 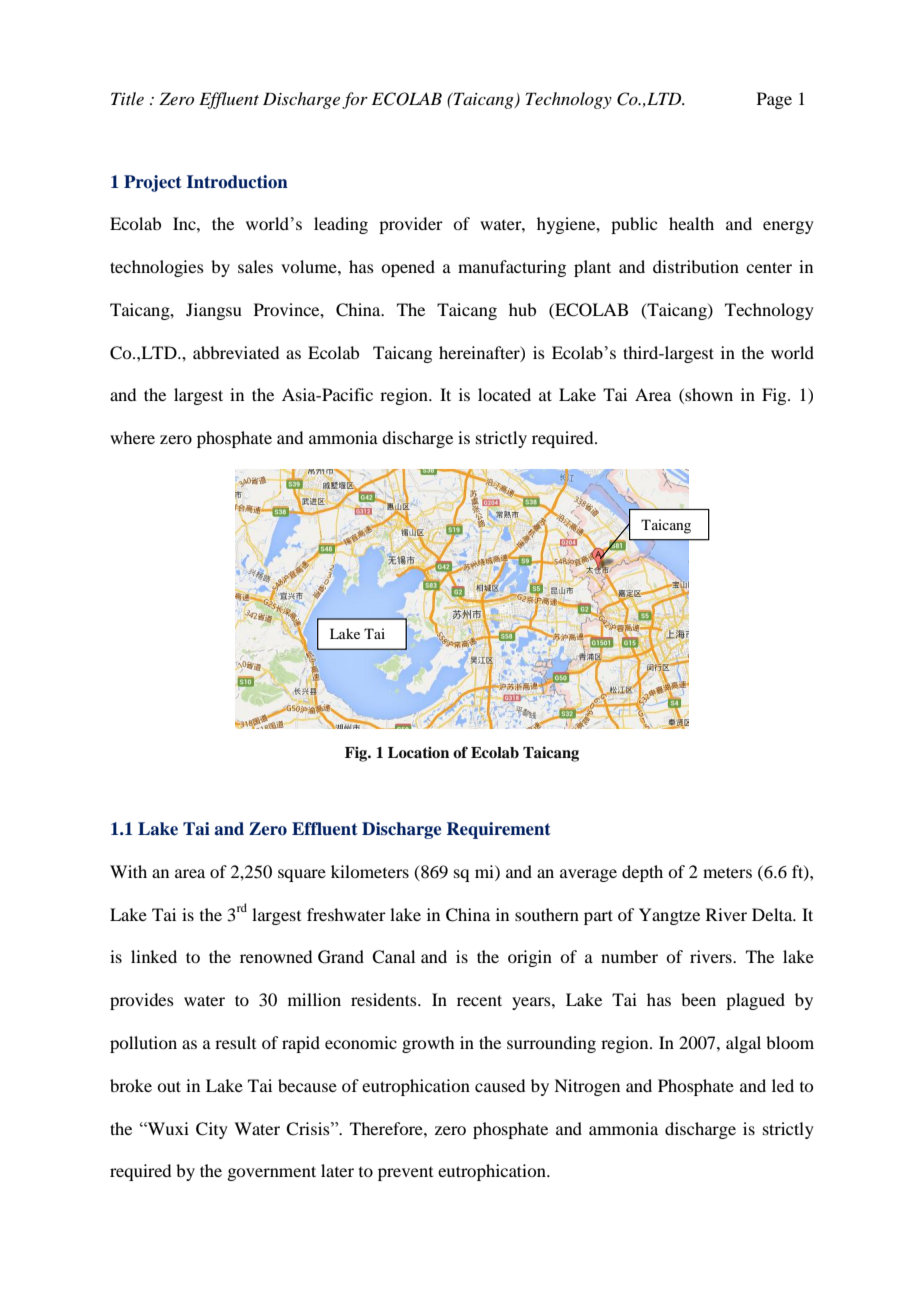 What do you see at coordinates (499, 830) in the image?
I see `Requirement` at bounding box center [499, 830].
